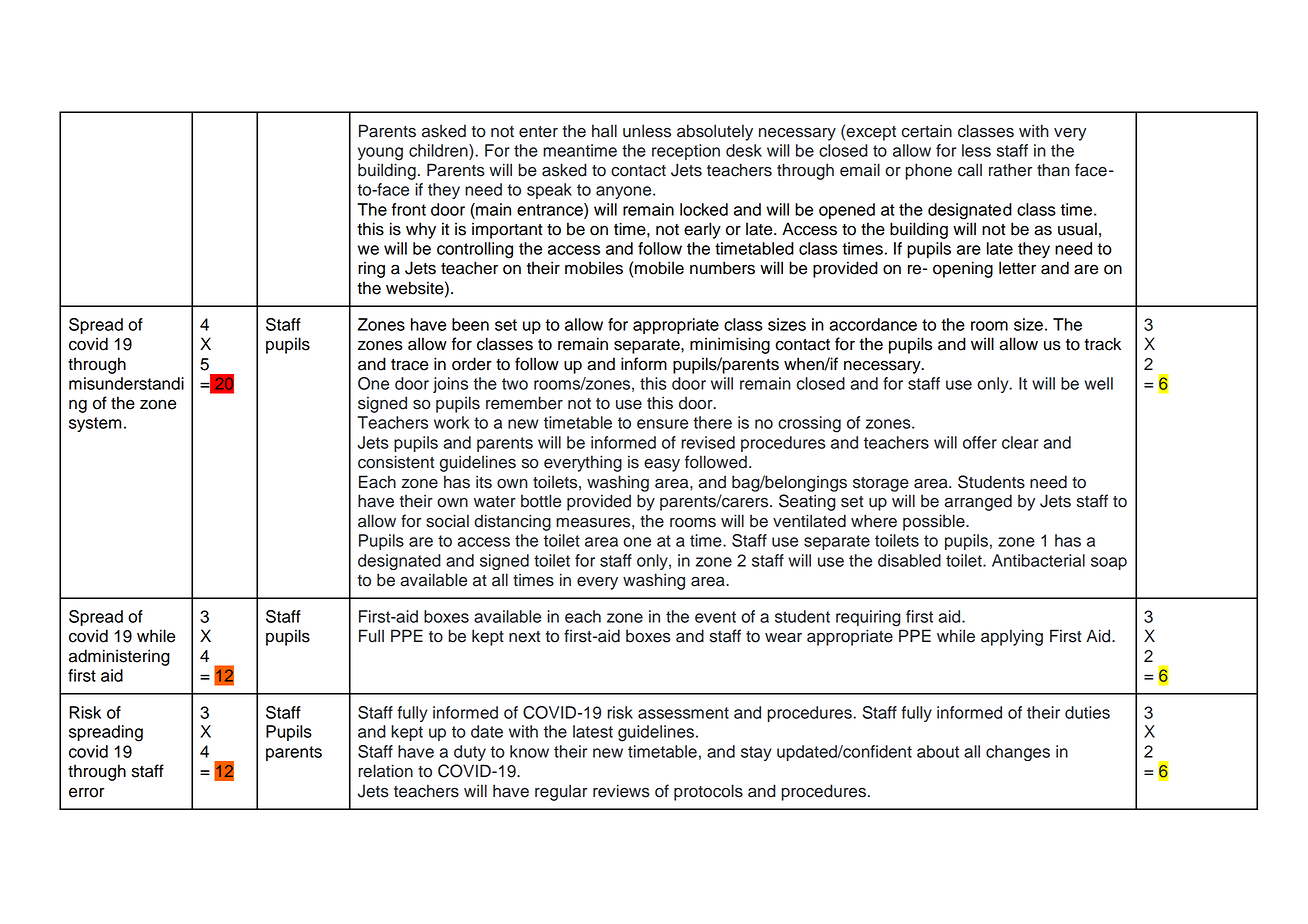 This screenshot has height=924, width=1308. Describe the element at coordinates (604, 131) in the screenshot. I see `hall` at that location.
